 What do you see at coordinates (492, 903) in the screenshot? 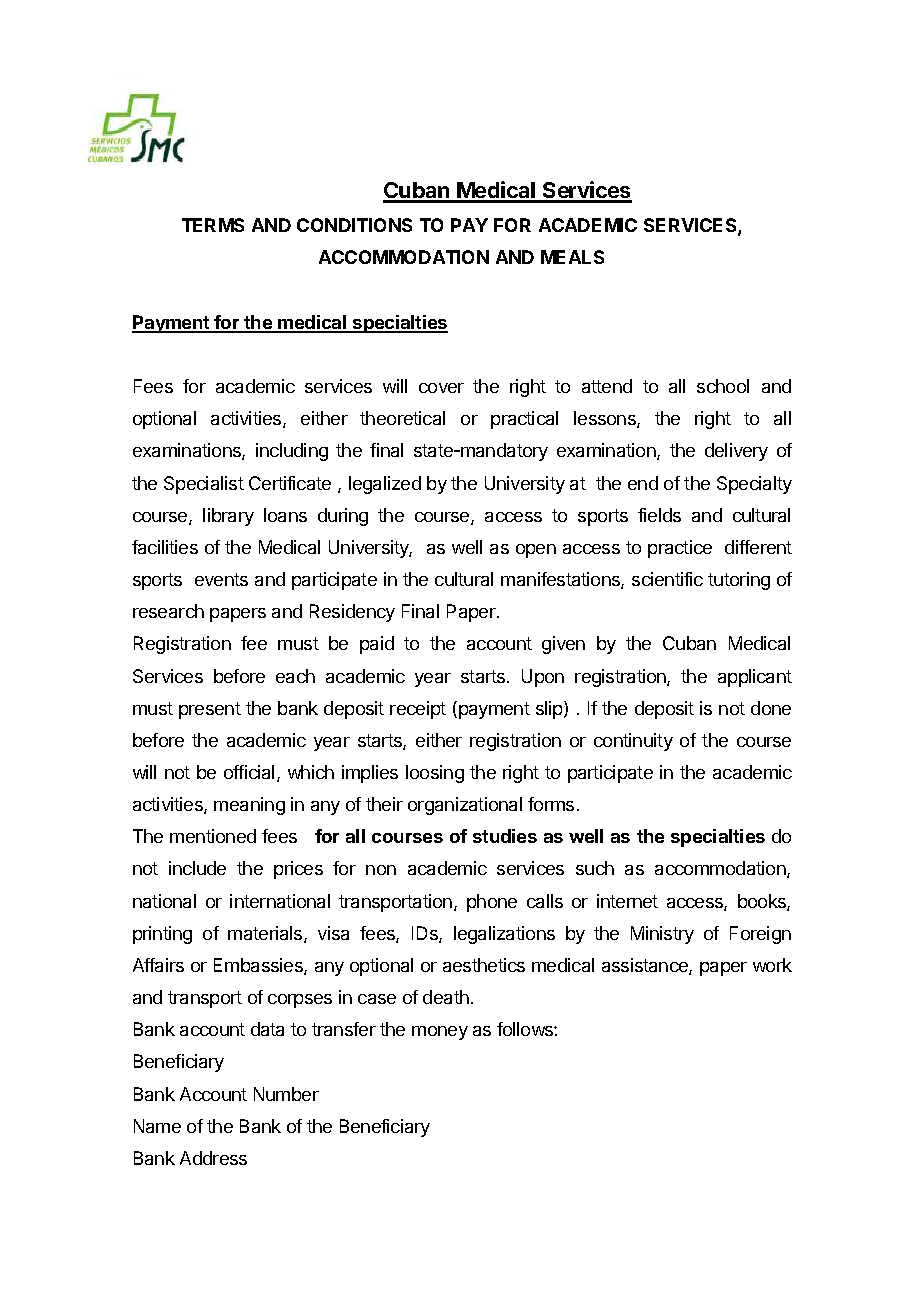
I see `phone` at bounding box center [492, 903].
